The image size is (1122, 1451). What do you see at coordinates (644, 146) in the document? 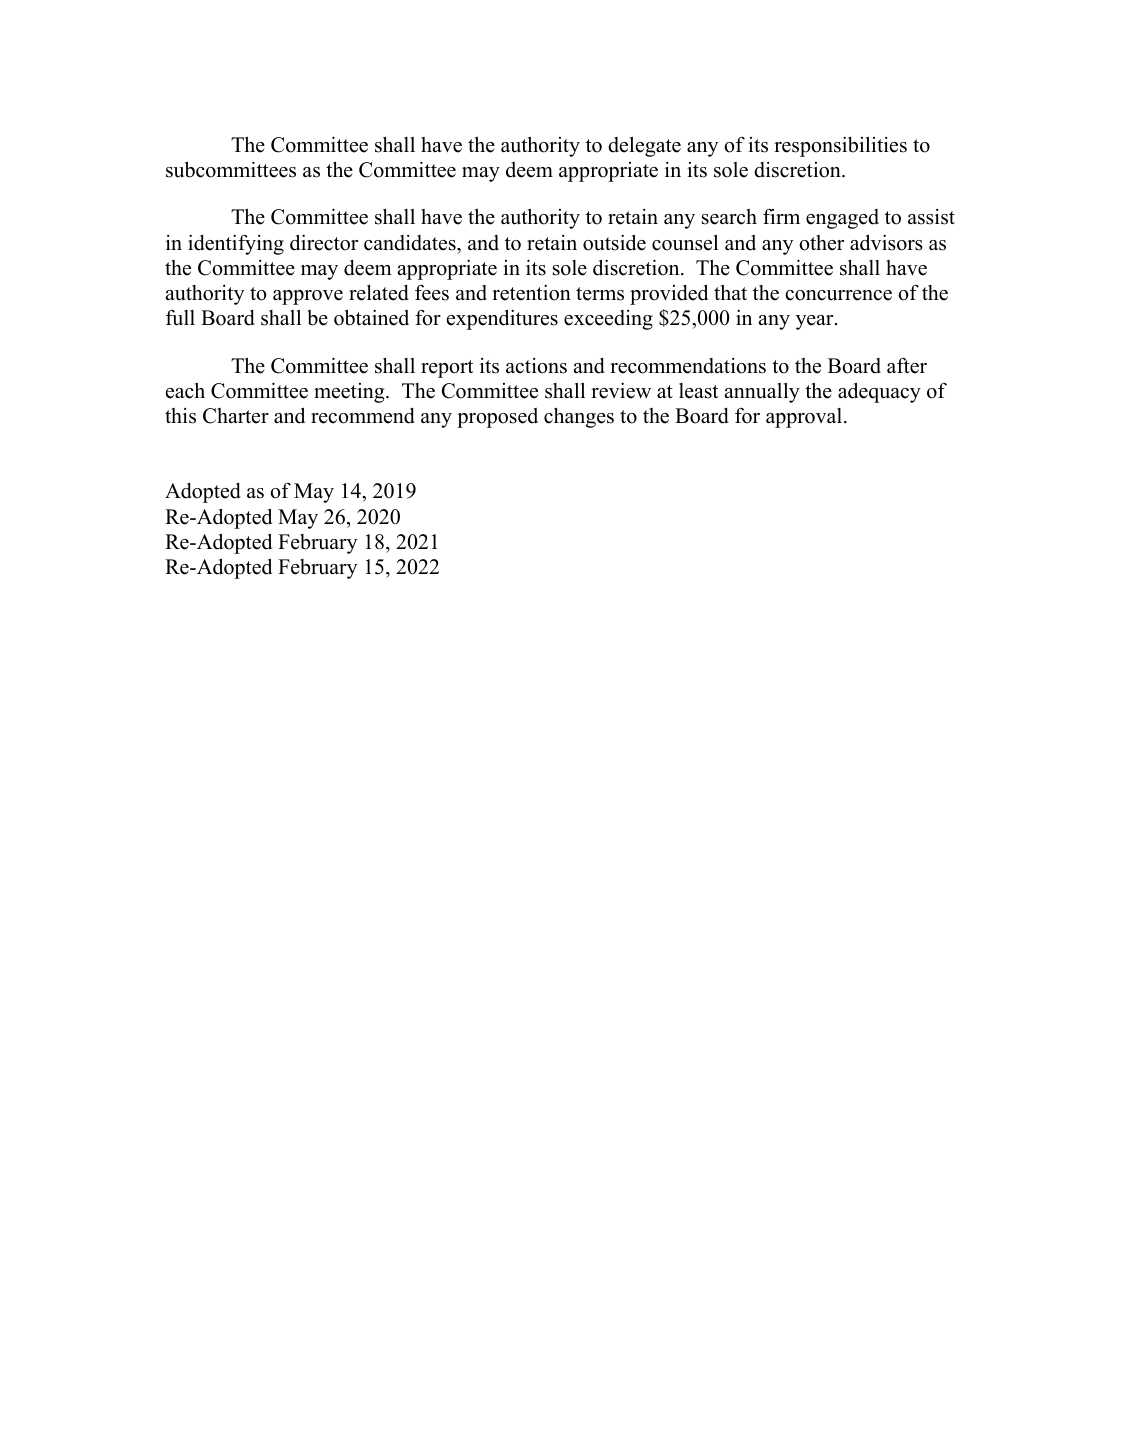
I see `delegate` at bounding box center [644, 146].
